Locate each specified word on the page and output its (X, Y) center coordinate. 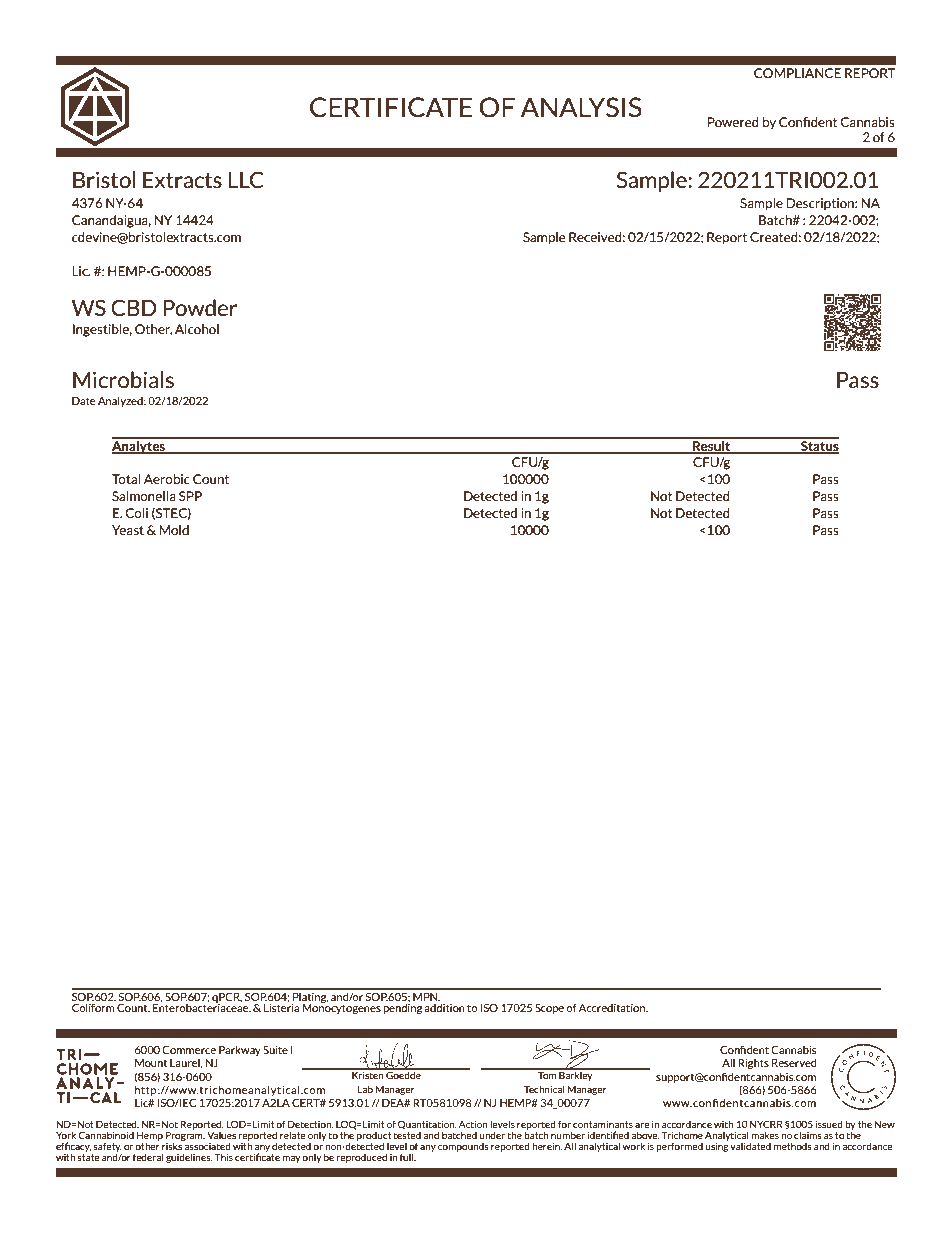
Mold (174, 530)
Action (473, 1124)
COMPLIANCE (797, 73)
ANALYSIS (581, 107)
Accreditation (613, 1008)
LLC (246, 179)
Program (185, 1136)
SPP (190, 496)
